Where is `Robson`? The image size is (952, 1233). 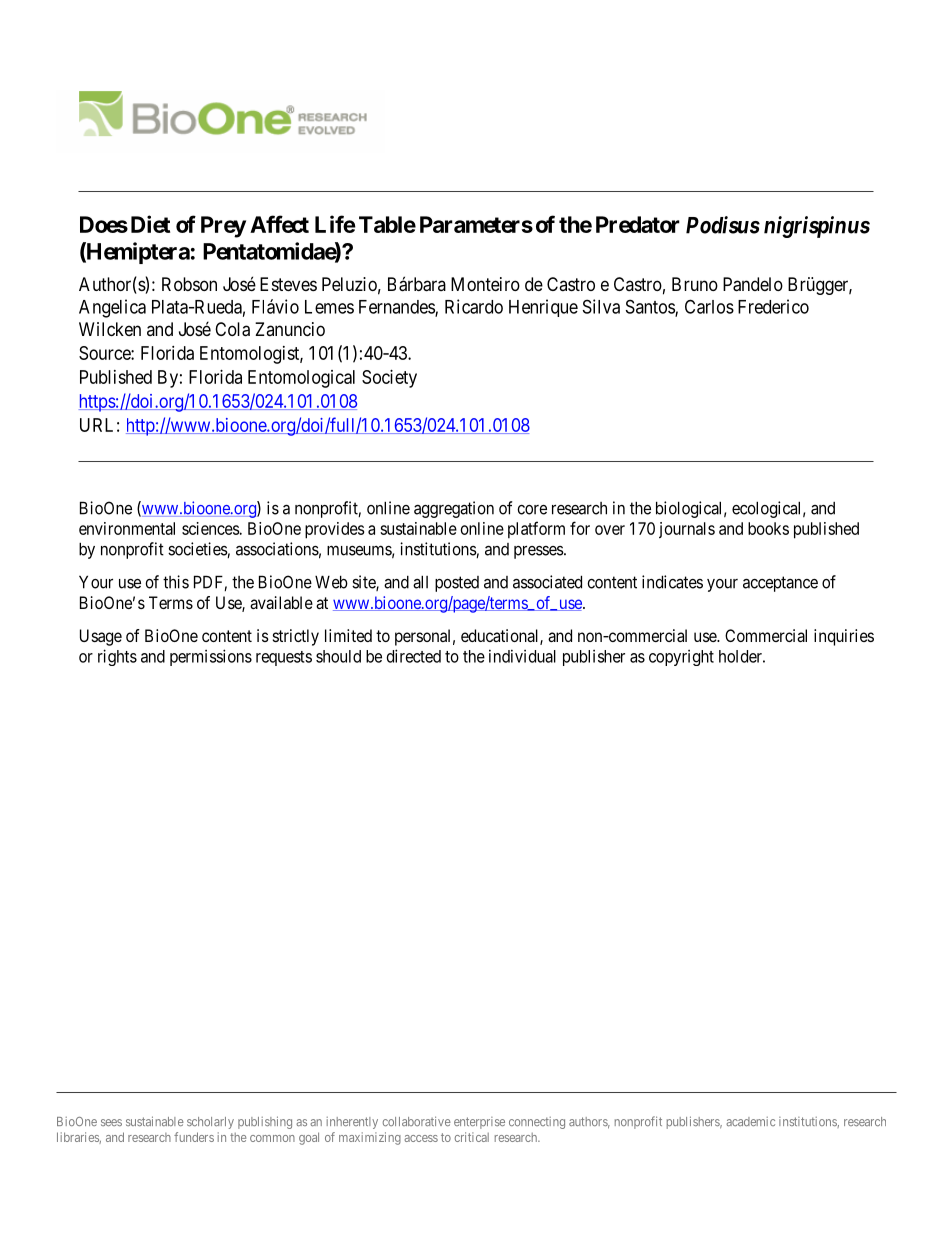 Robson is located at coordinates (189, 284).
